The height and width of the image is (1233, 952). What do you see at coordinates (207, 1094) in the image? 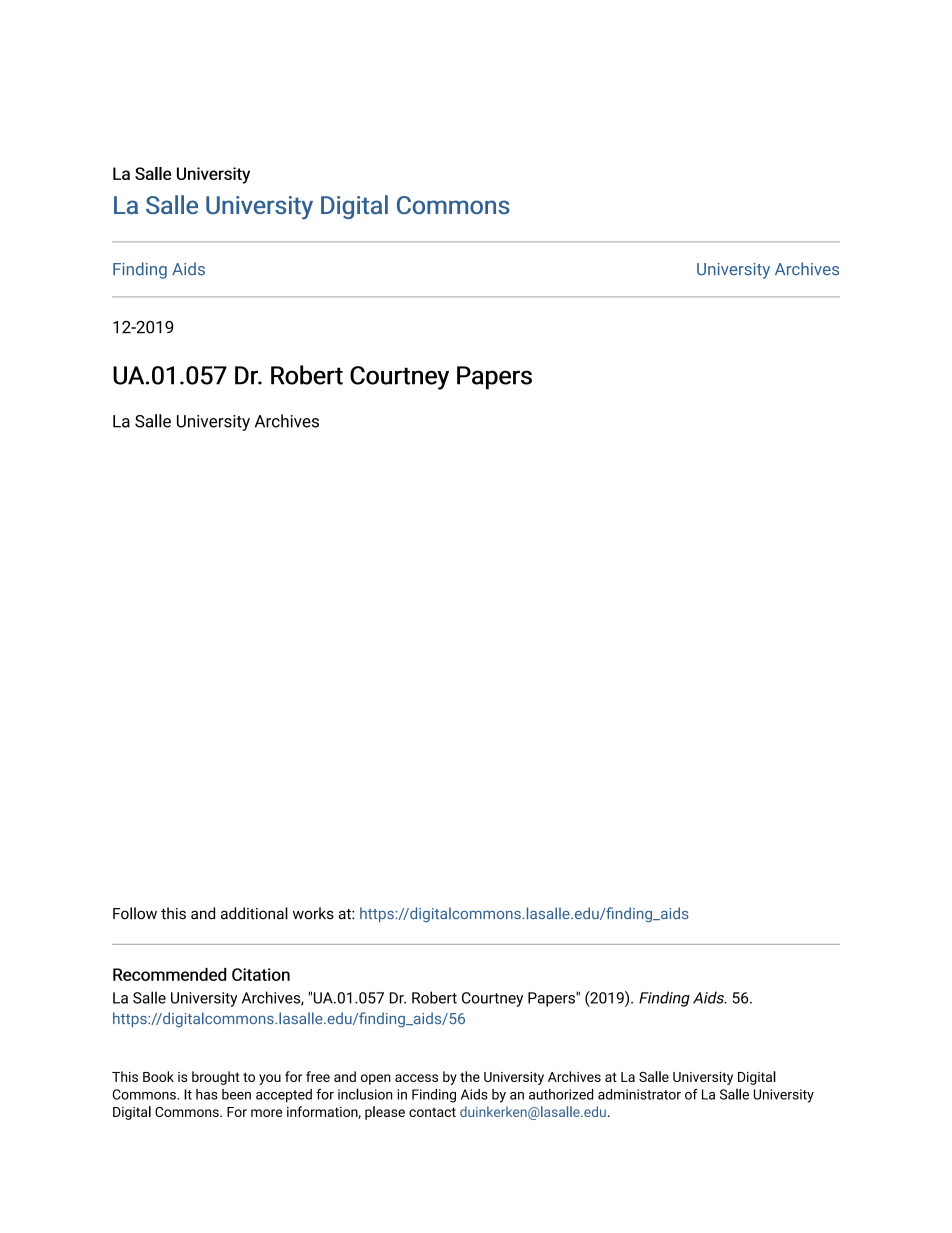
I see `has` at bounding box center [207, 1094].
